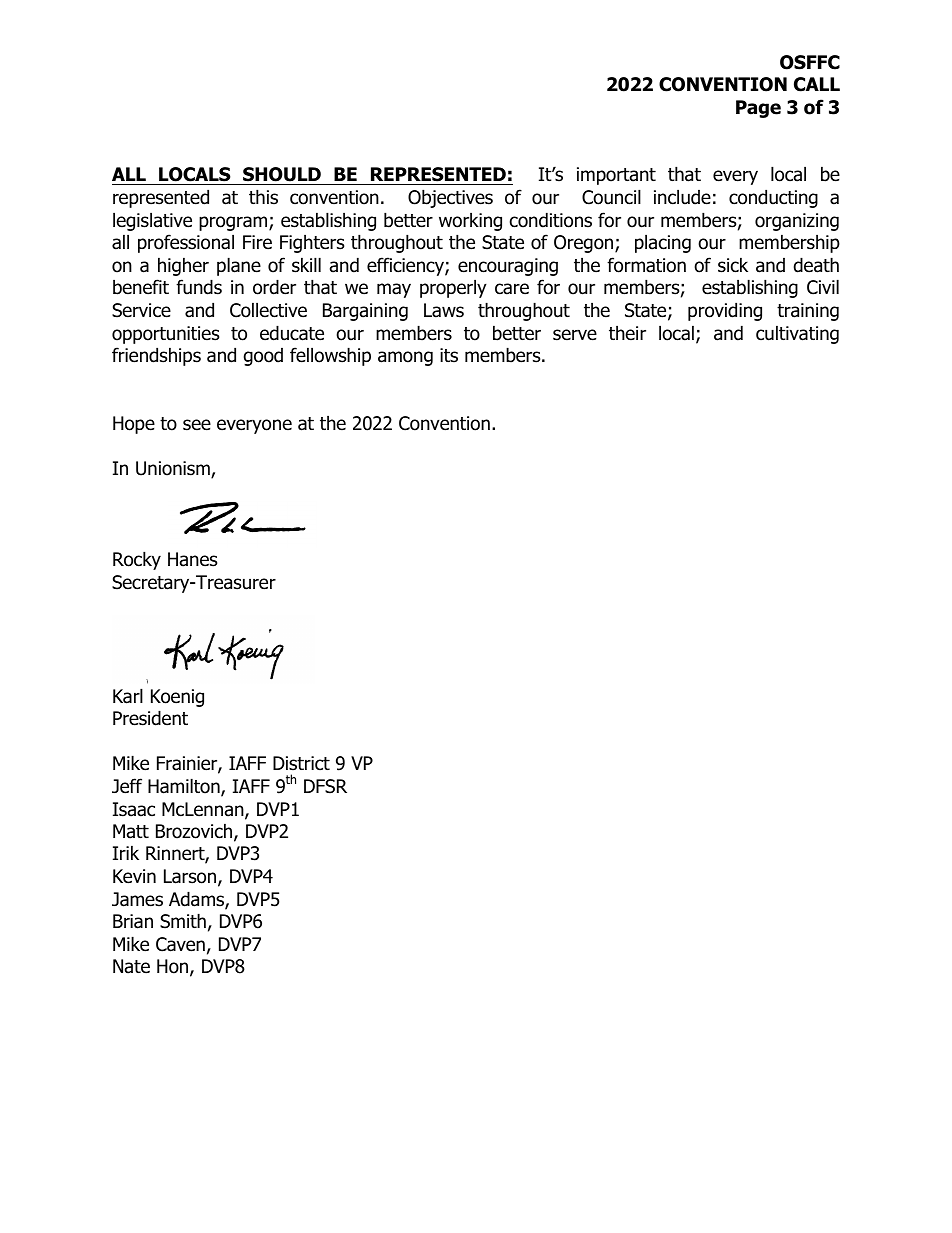 The height and width of the page is (1233, 952). What do you see at coordinates (133, 921) in the page?
I see `Brian` at bounding box center [133, 921].
